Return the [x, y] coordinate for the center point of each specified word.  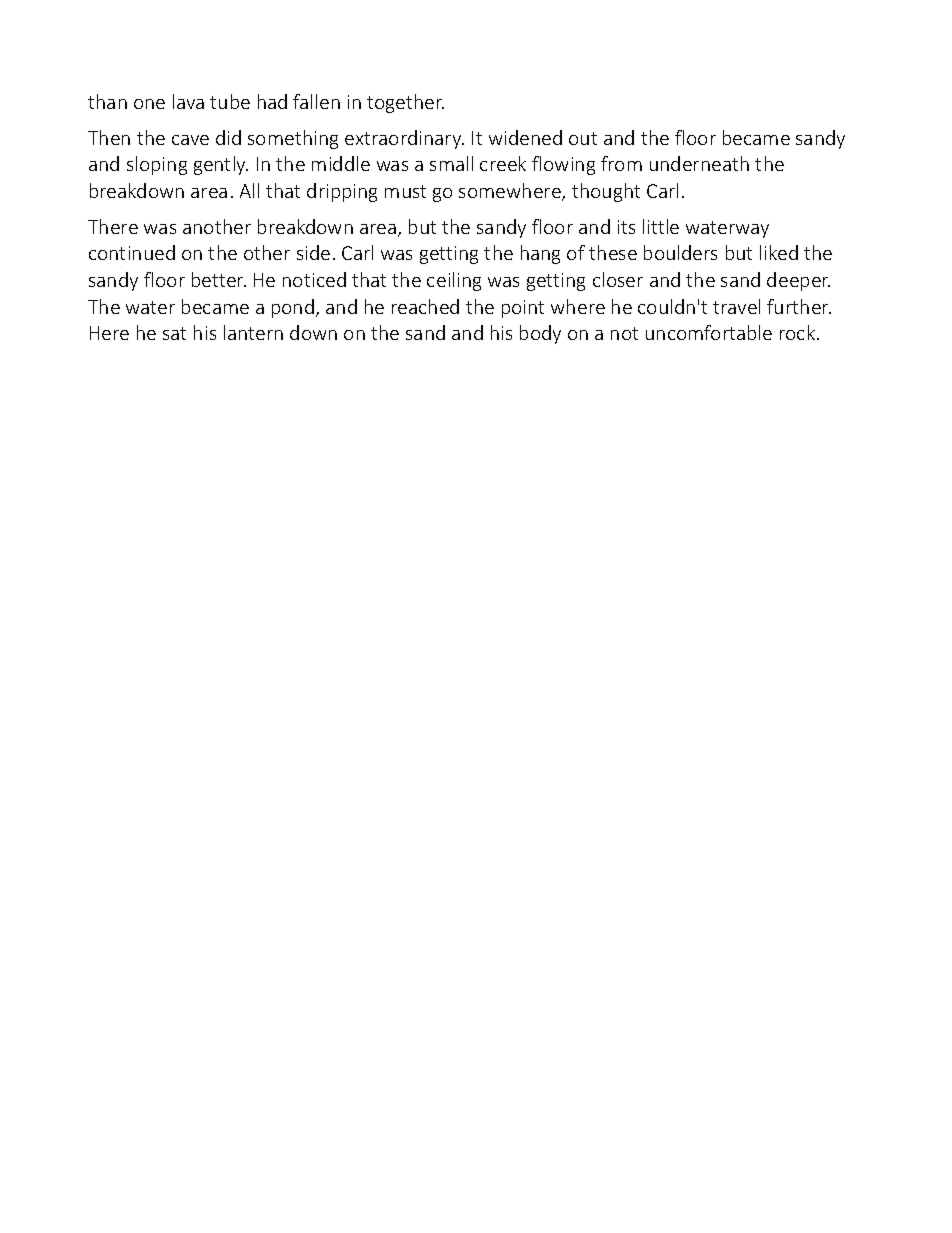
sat [174, 333]
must [405, 191]
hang [540, 254]
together [405, 103]
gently [221, 165]
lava [188, 101]
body [540, 334]
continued [132, 252]
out [583, 138]
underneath [699, 163]
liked [779, 252]
